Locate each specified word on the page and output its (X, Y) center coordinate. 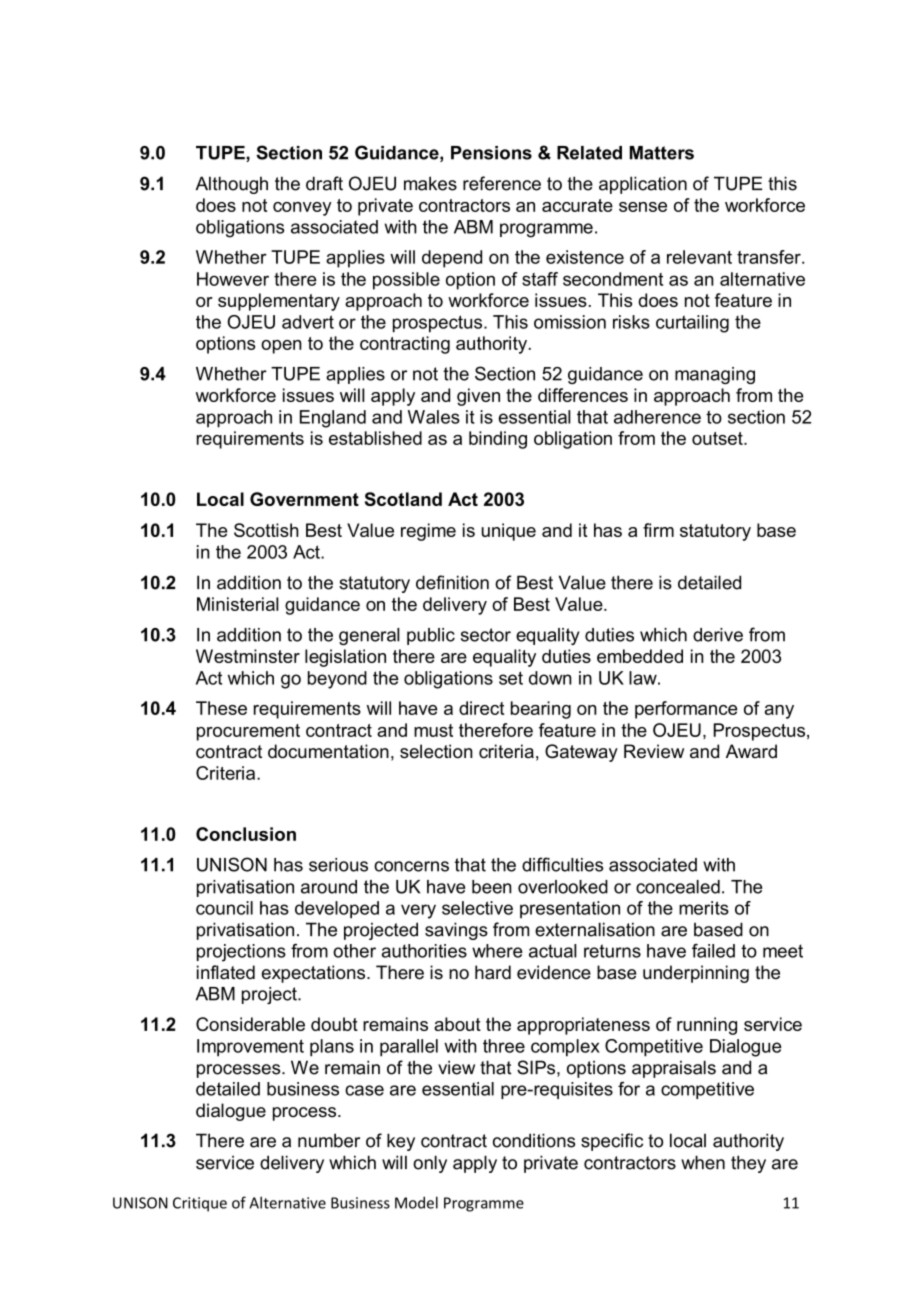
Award (751, 751)
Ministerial (238, 604)
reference (502, 183)
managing (715, 375)
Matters (662, 153)
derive (718, 635)
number (329, 1140)
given (478, 397)
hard (493, 972)
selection (436, 751)
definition (452, 582)
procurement (248, 732)
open (281, 347)
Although (232, 185)
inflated (226, 972)
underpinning (696, 974)
